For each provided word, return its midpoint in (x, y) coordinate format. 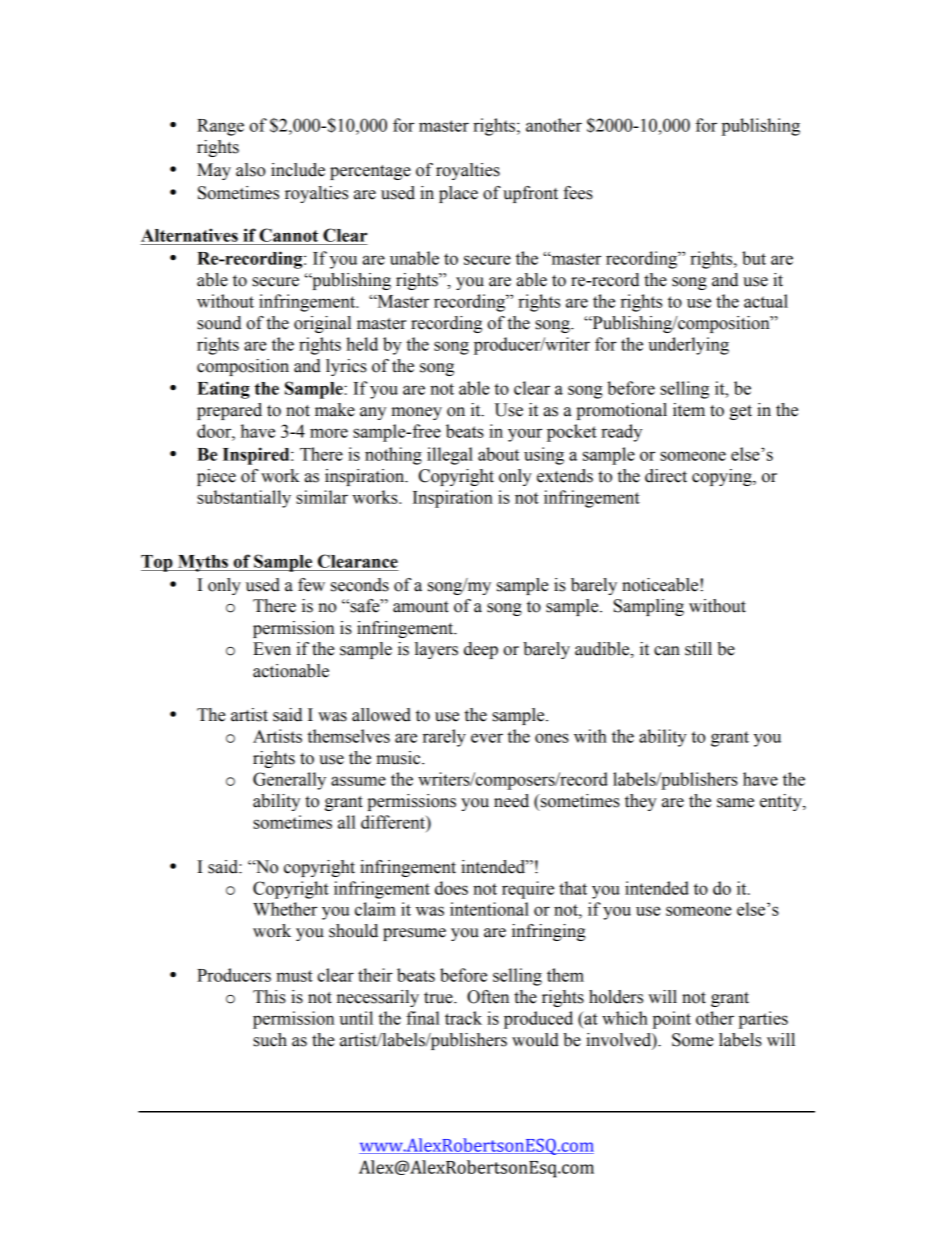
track (463, 1018)
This (269, 997)
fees (578, 193)
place (458, 194)
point (672, 1020)
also (250, 170)
